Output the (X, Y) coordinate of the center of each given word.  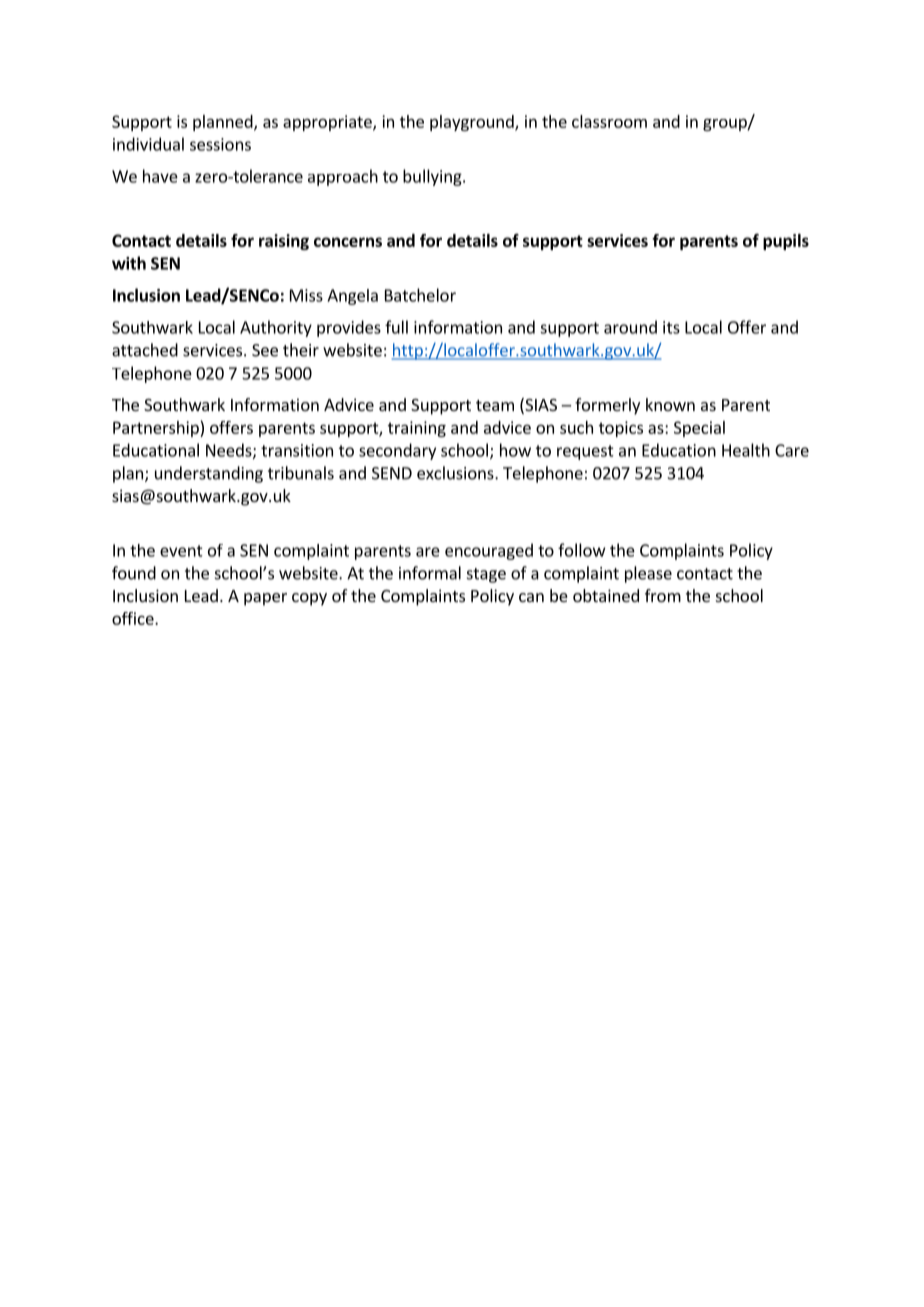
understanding (209, 474)
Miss (306, 295)
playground (473, 123)
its (671, 327)
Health (746, 450)
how (515, 450)
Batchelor (420, 295)
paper (265, 599)
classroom (609, 121)
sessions (220, 144)
